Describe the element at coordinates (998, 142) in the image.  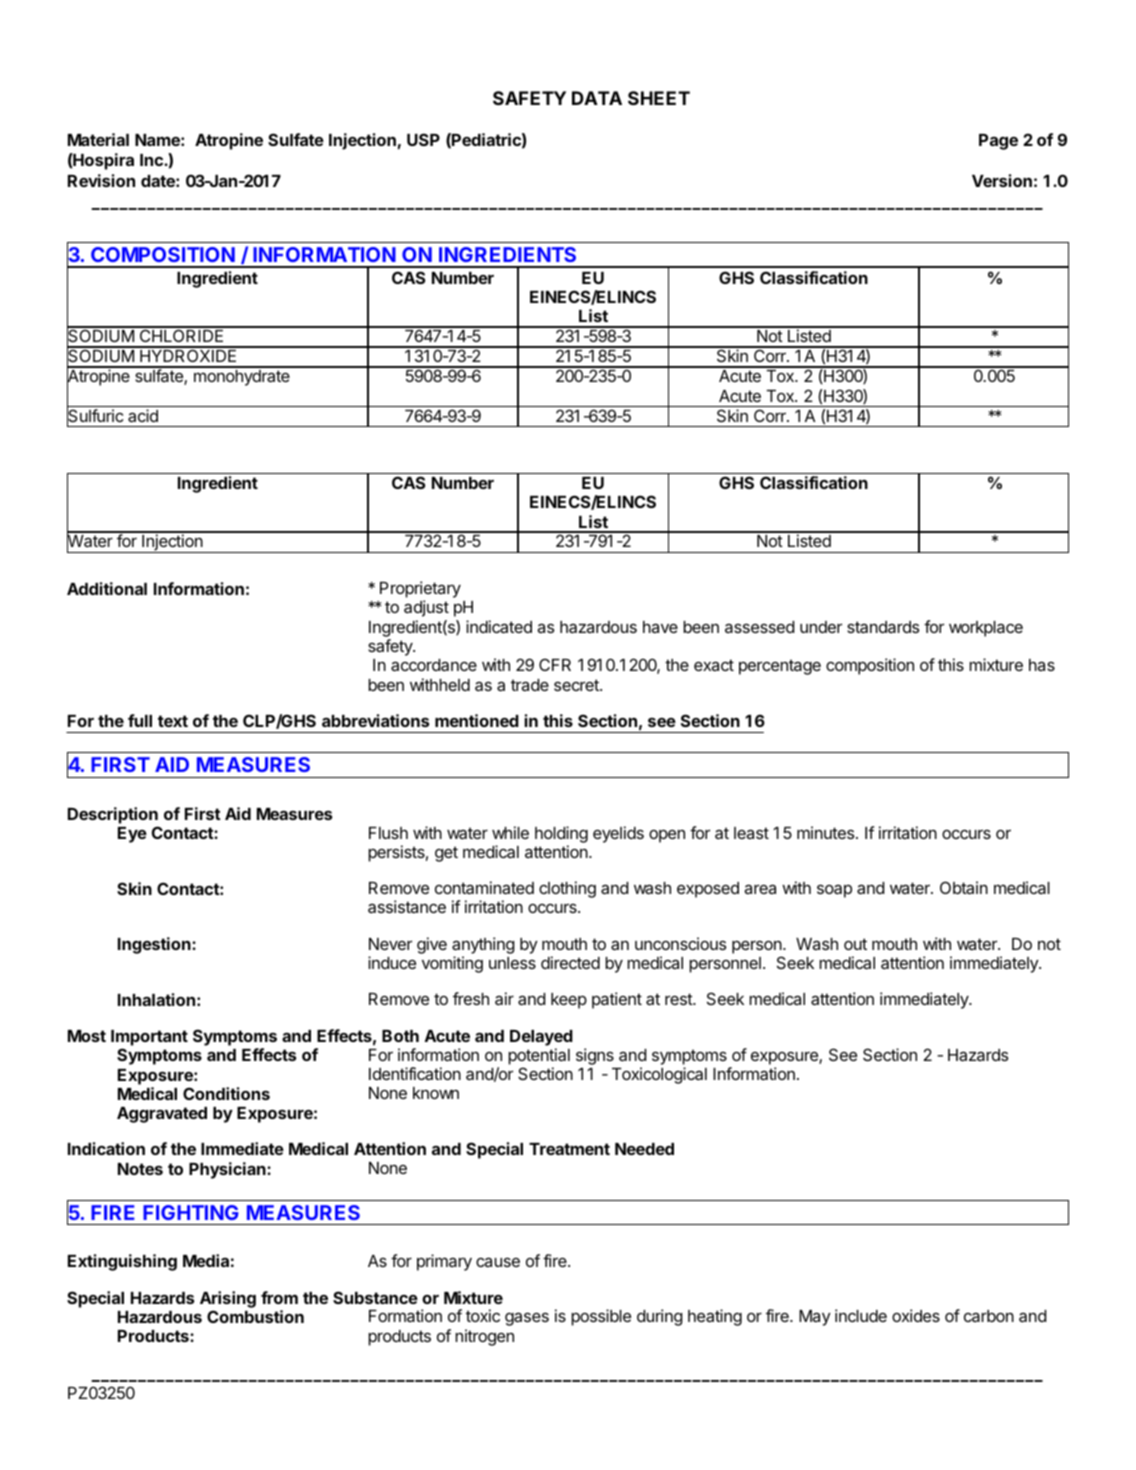
I see `Page` at that location.
